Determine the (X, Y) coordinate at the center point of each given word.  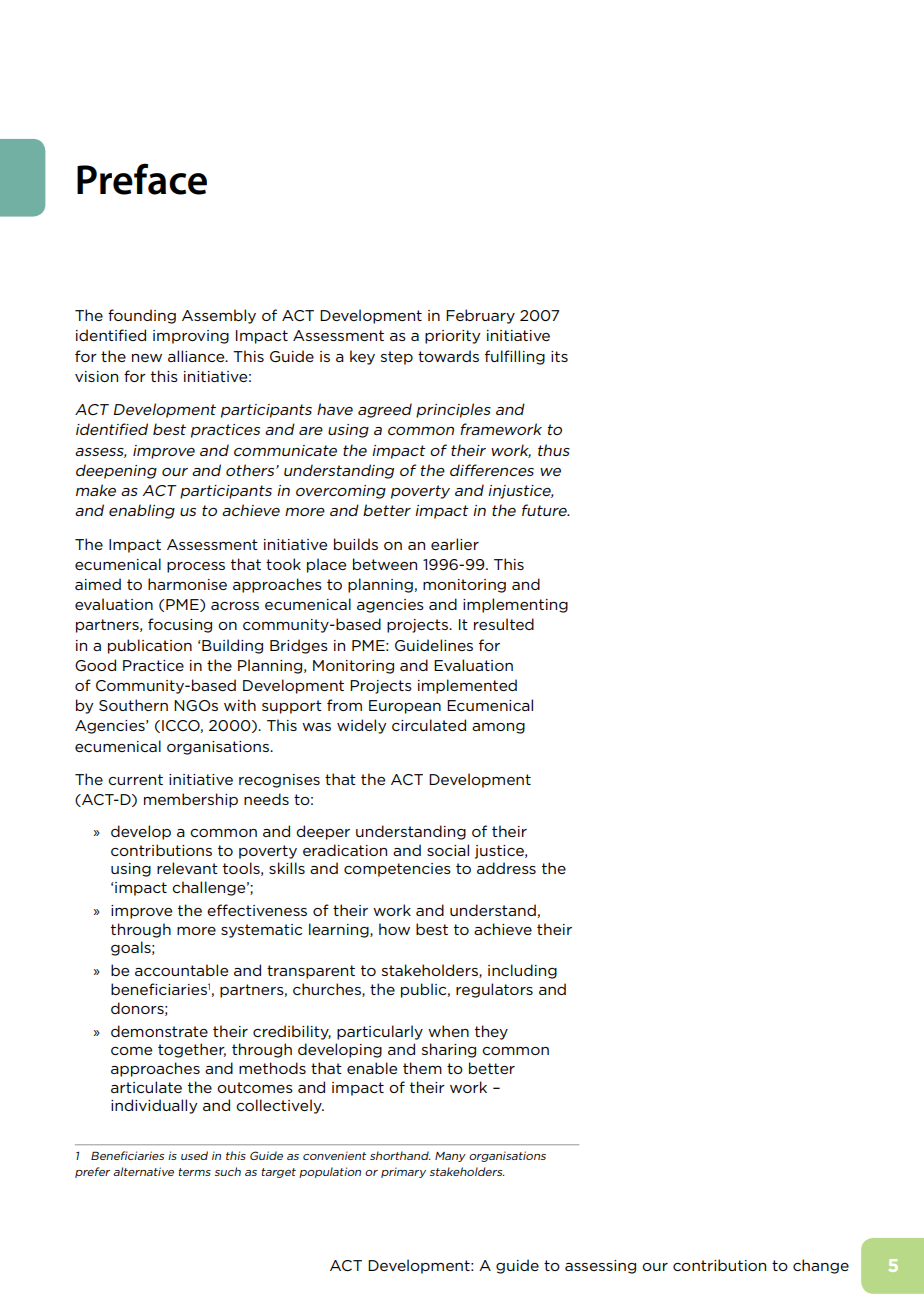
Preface (142, 179)
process (196, 567)
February (480, 316)
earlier (455, 544)
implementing (515, 605)
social (448, 850)
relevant (187, 868)
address (506, 868)
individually (154, 1106)
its (559, 356)
